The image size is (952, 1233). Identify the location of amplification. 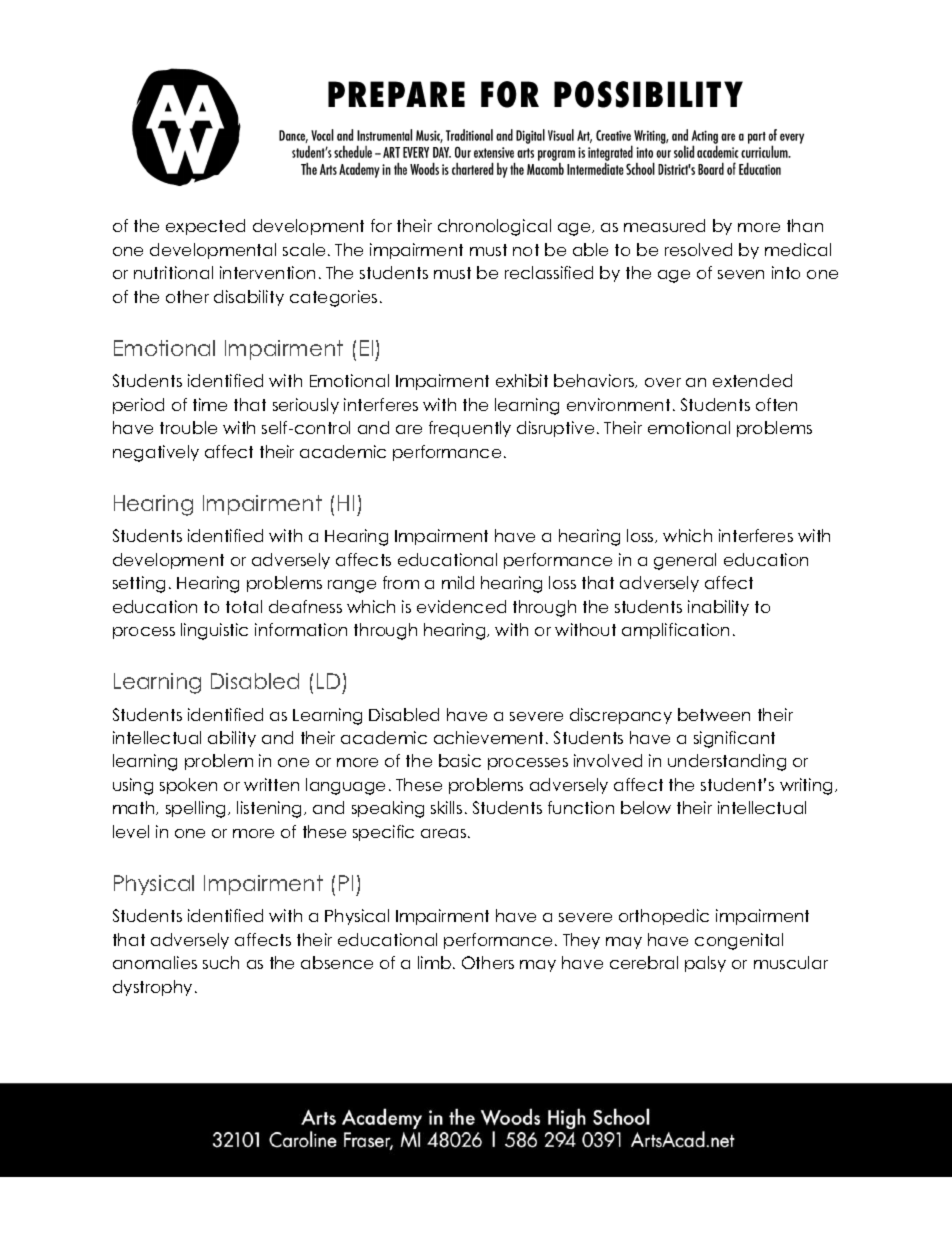
(675, 631).
